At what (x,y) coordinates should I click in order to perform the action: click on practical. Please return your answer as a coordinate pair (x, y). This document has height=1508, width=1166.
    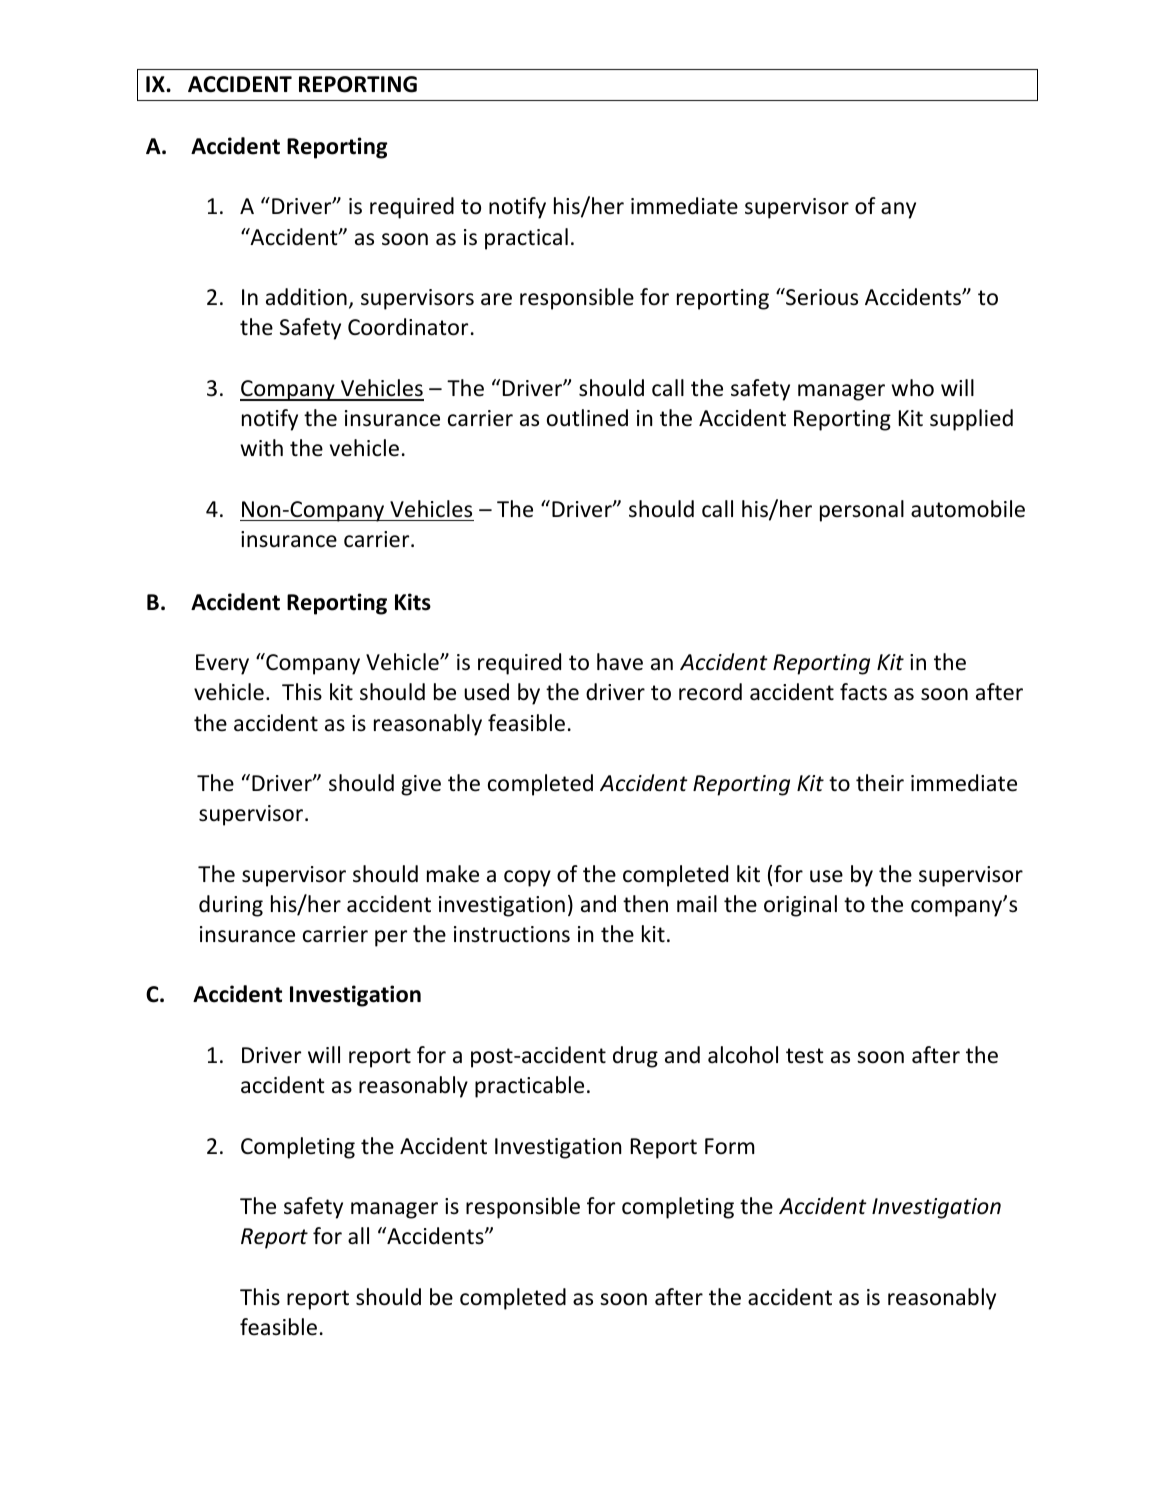
    Looking at the image, I should click on (526, 239).
